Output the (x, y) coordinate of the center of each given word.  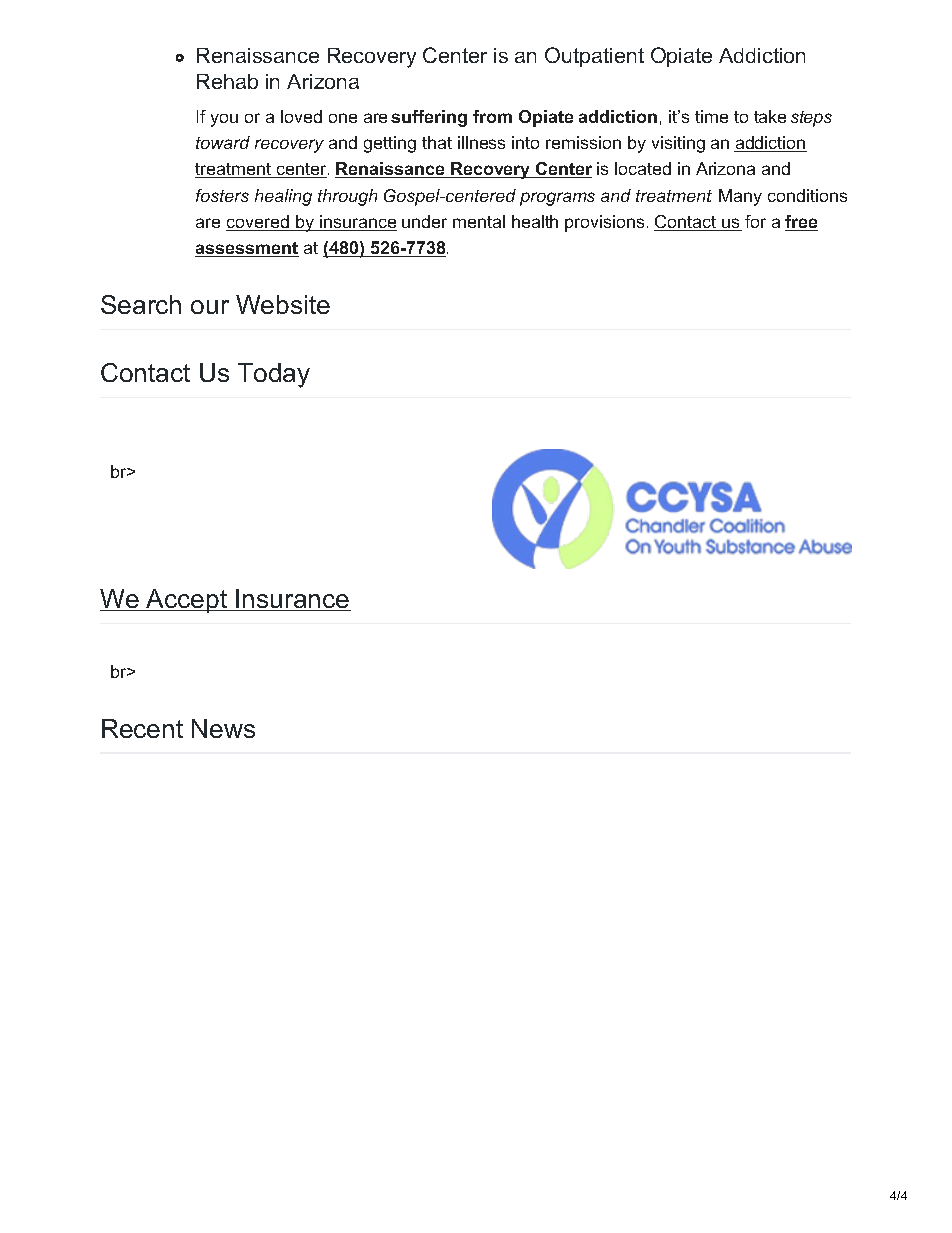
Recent (142, 728)
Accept (187, 601)
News (223, 728)
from (492, 116)
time (711, 116)
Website (283, 304)
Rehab (227, 81)
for (755, 221)
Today (274, 375)
